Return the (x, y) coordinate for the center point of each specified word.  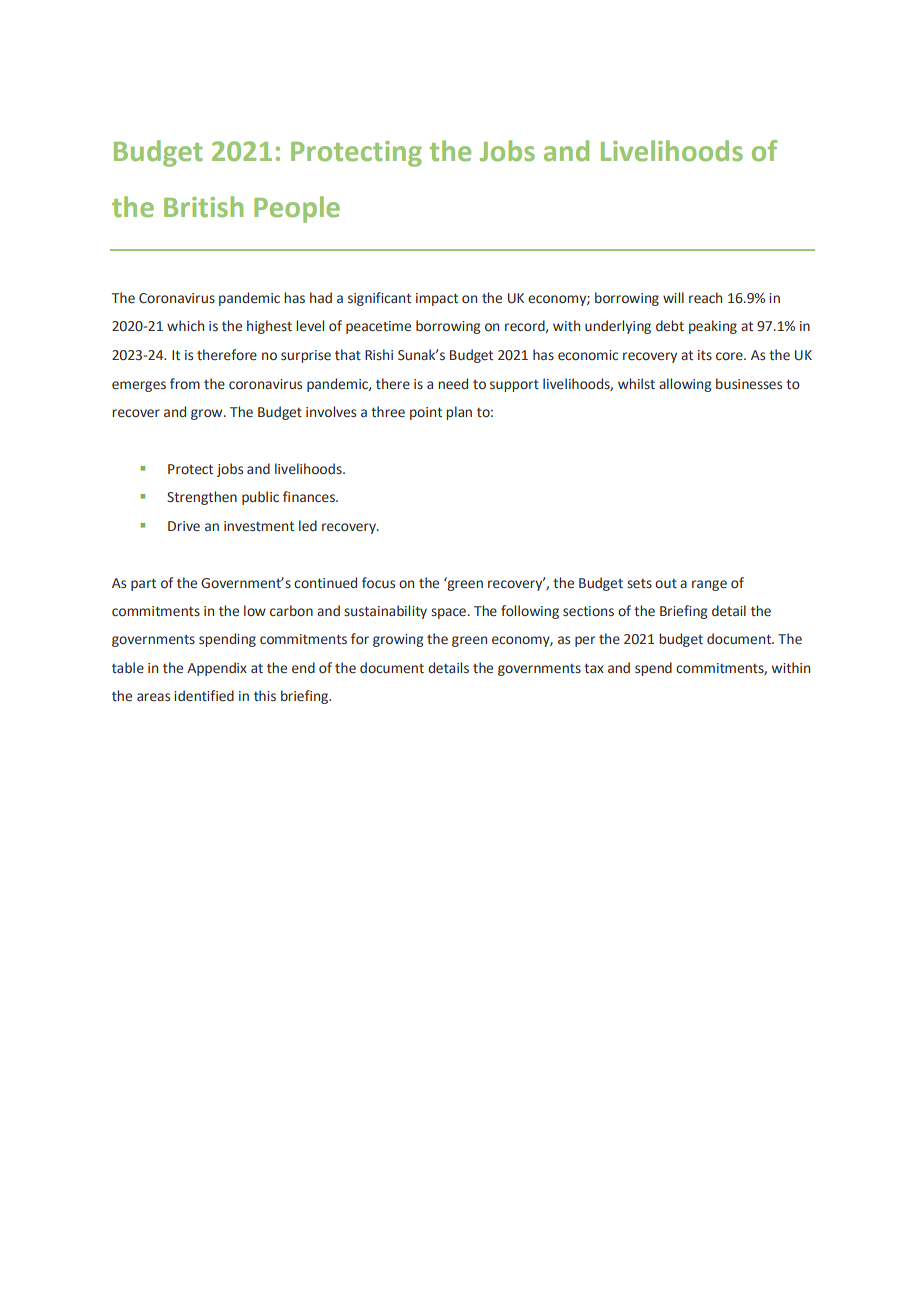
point (426, 413)
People (297, 209)
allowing (685, 385)
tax (594, 668)
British (203, 206)
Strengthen (202, 498)
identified (204, 695)
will (673, 297)
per (585, 641)
